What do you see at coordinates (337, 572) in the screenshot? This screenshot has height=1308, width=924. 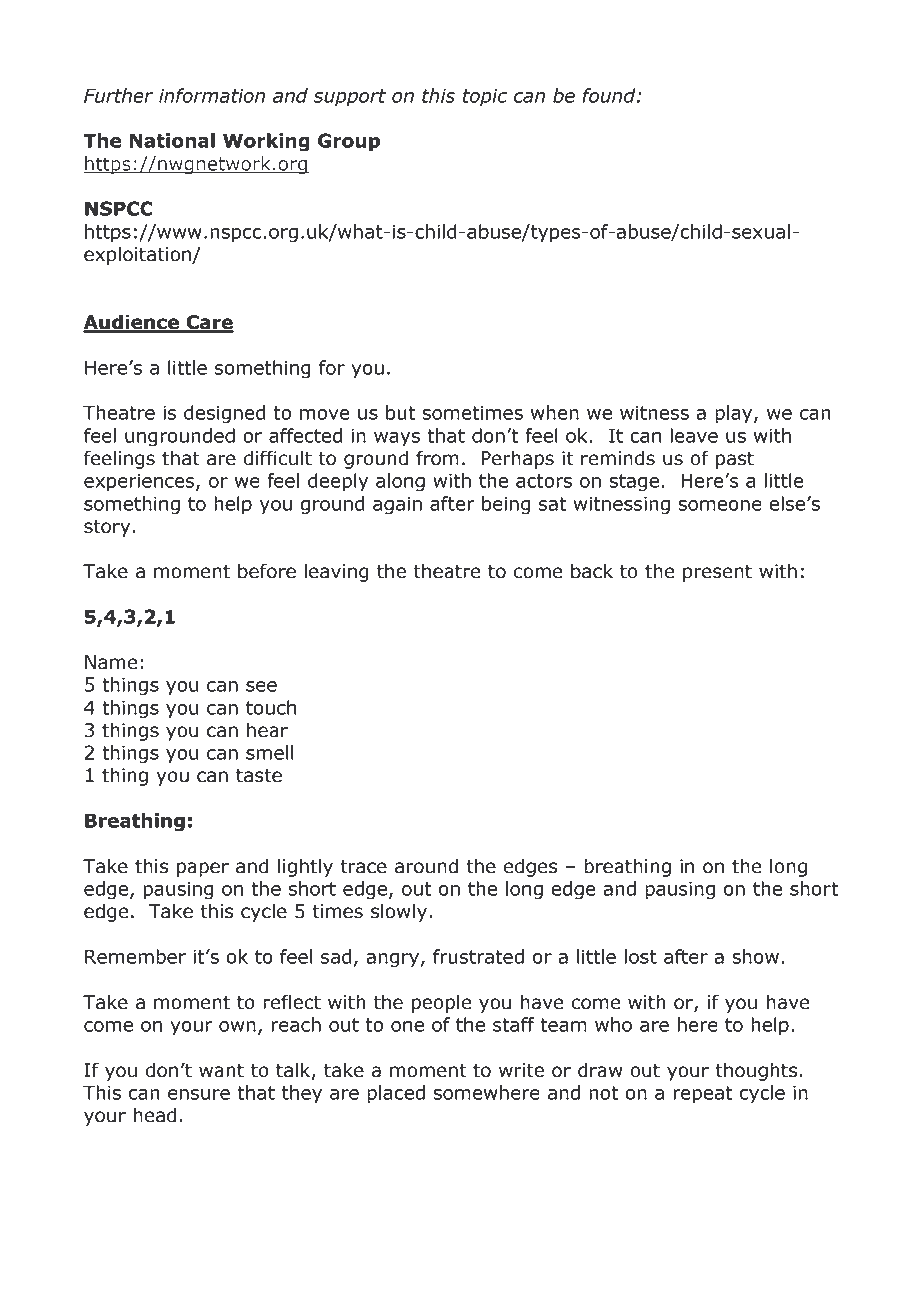 I see `leaving` at bounding box center [337, 572].
